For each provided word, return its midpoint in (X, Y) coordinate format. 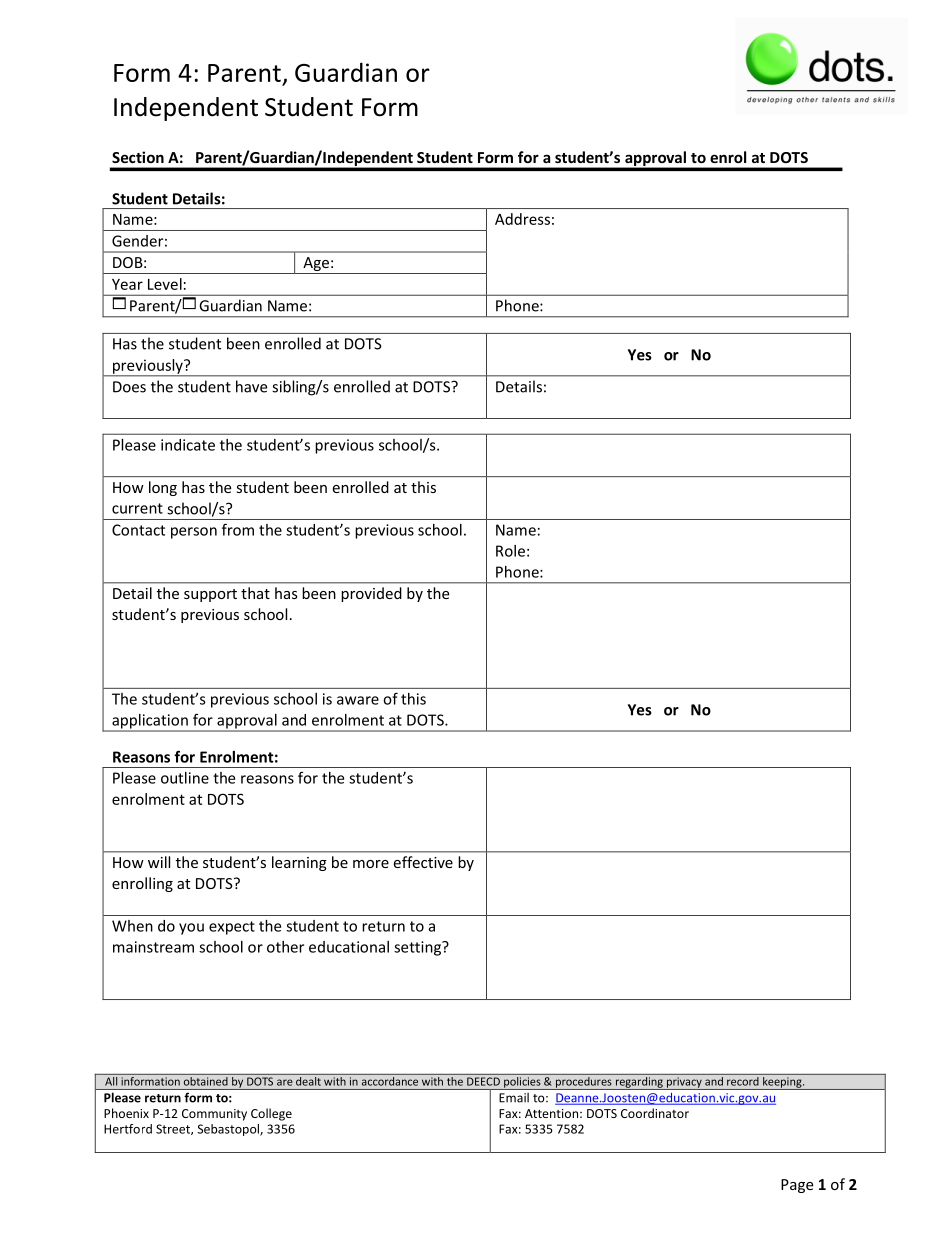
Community (214, 1115)
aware (358, 700)
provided (371, 594)
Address (522, 219)
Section (138, 157)
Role (510, 551)
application (150, 722)
